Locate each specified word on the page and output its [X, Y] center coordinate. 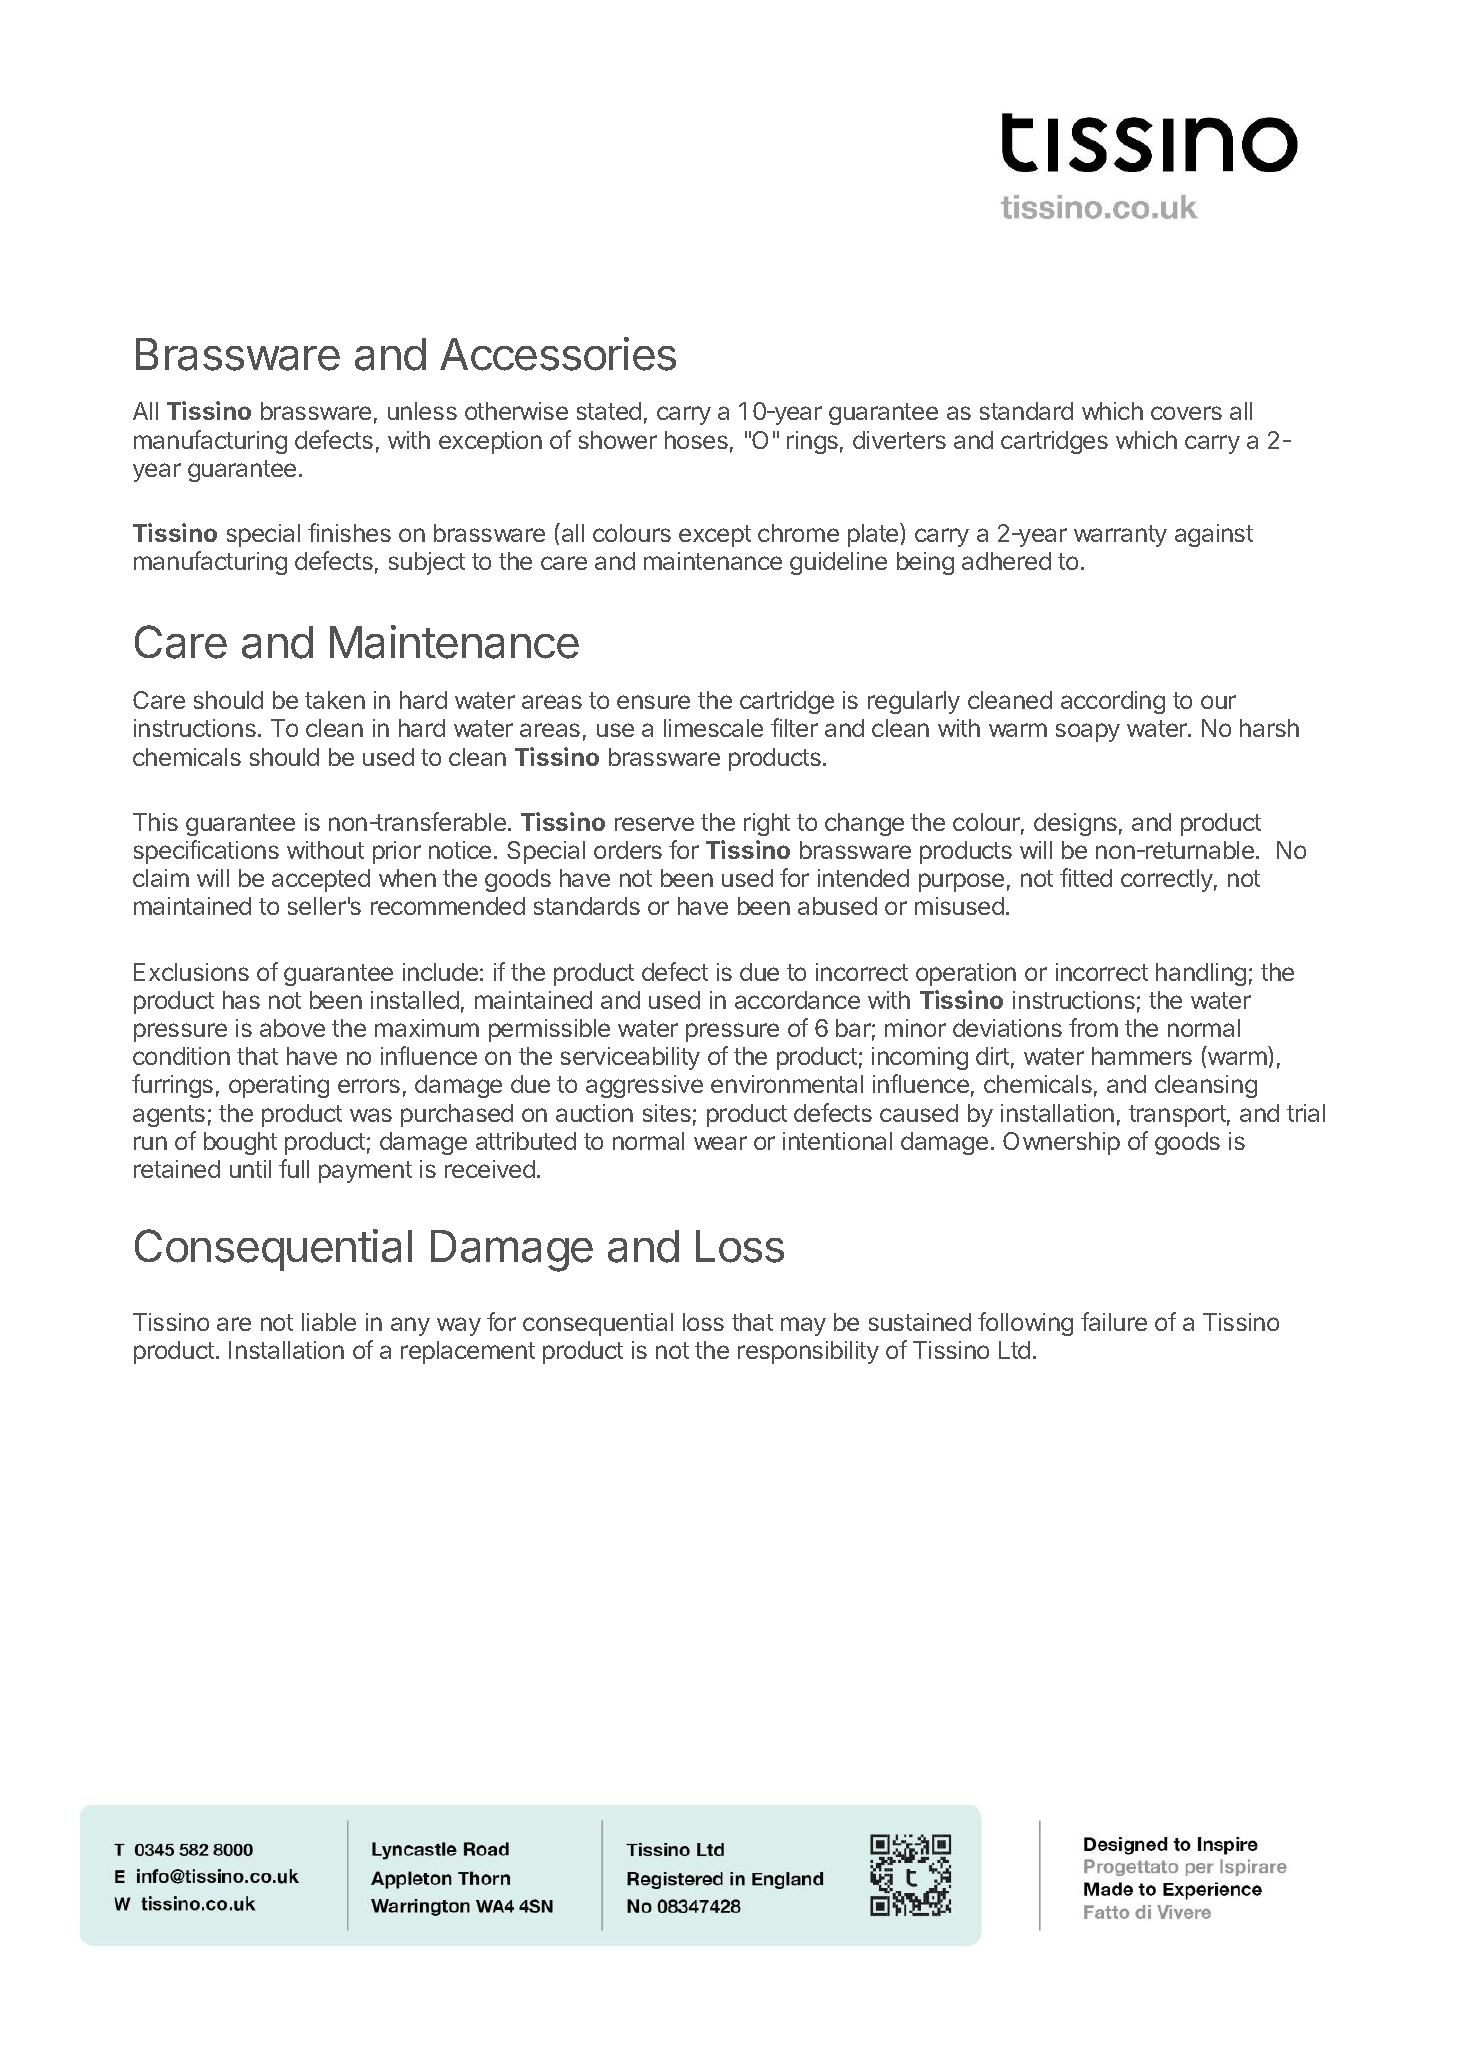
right [767, 824]
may [803, 1326]
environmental [787, 1084]
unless [422, 411]
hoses [696, 440]
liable [329, 1322]
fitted [1086, 877]
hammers [1142, 1056]
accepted [321, 880]
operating [279, 1086]
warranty [1120, 536]
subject [427, 563]
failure [1114, 1321]
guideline [838, 563]
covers [1186, 413]
